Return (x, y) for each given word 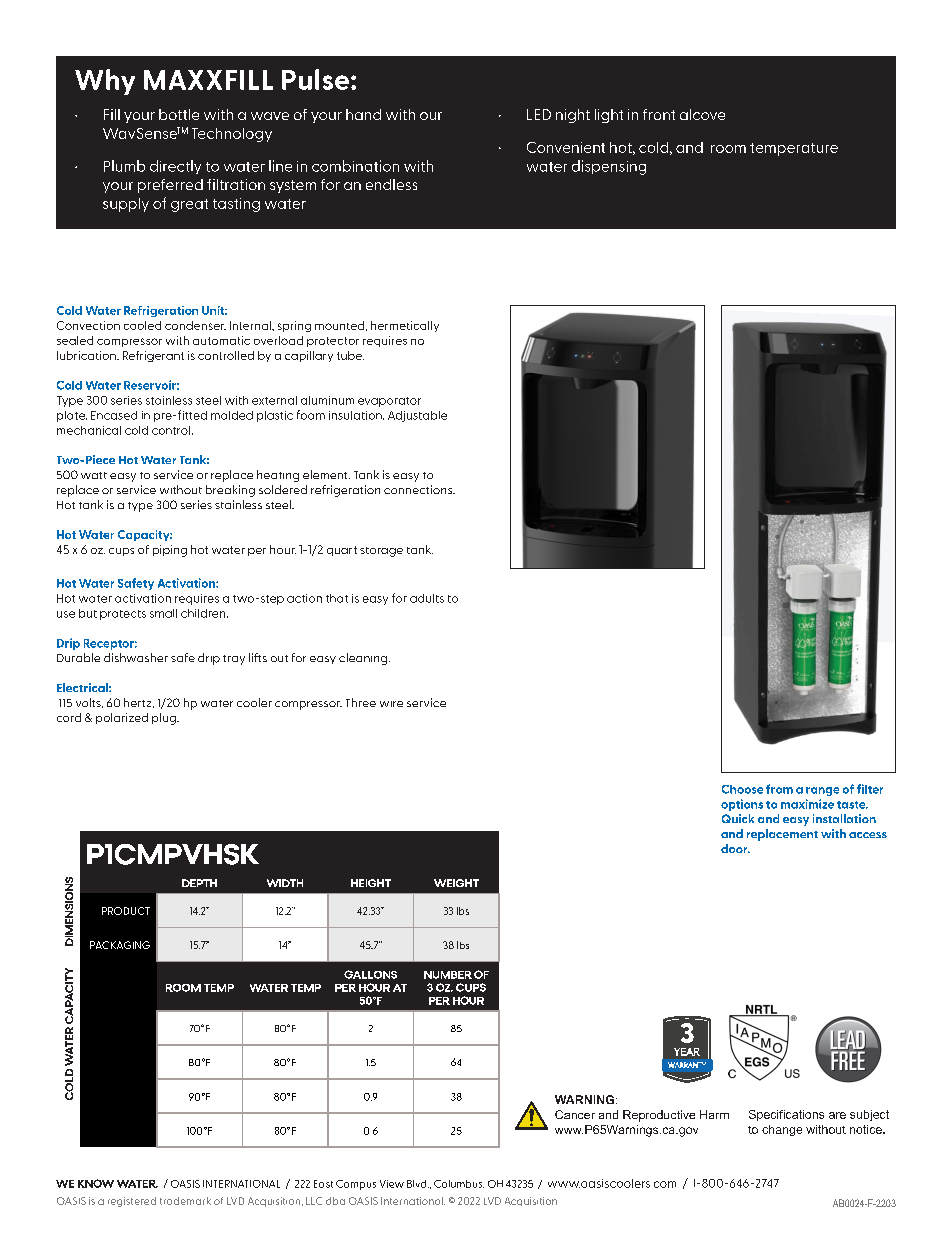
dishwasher (136, 657)
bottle (179, 114)
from (779, 789)
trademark (185, 1201)
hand (363, 114)
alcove (702, 114)
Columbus (459, 1184)
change (782, 1130)
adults (427, 598)
